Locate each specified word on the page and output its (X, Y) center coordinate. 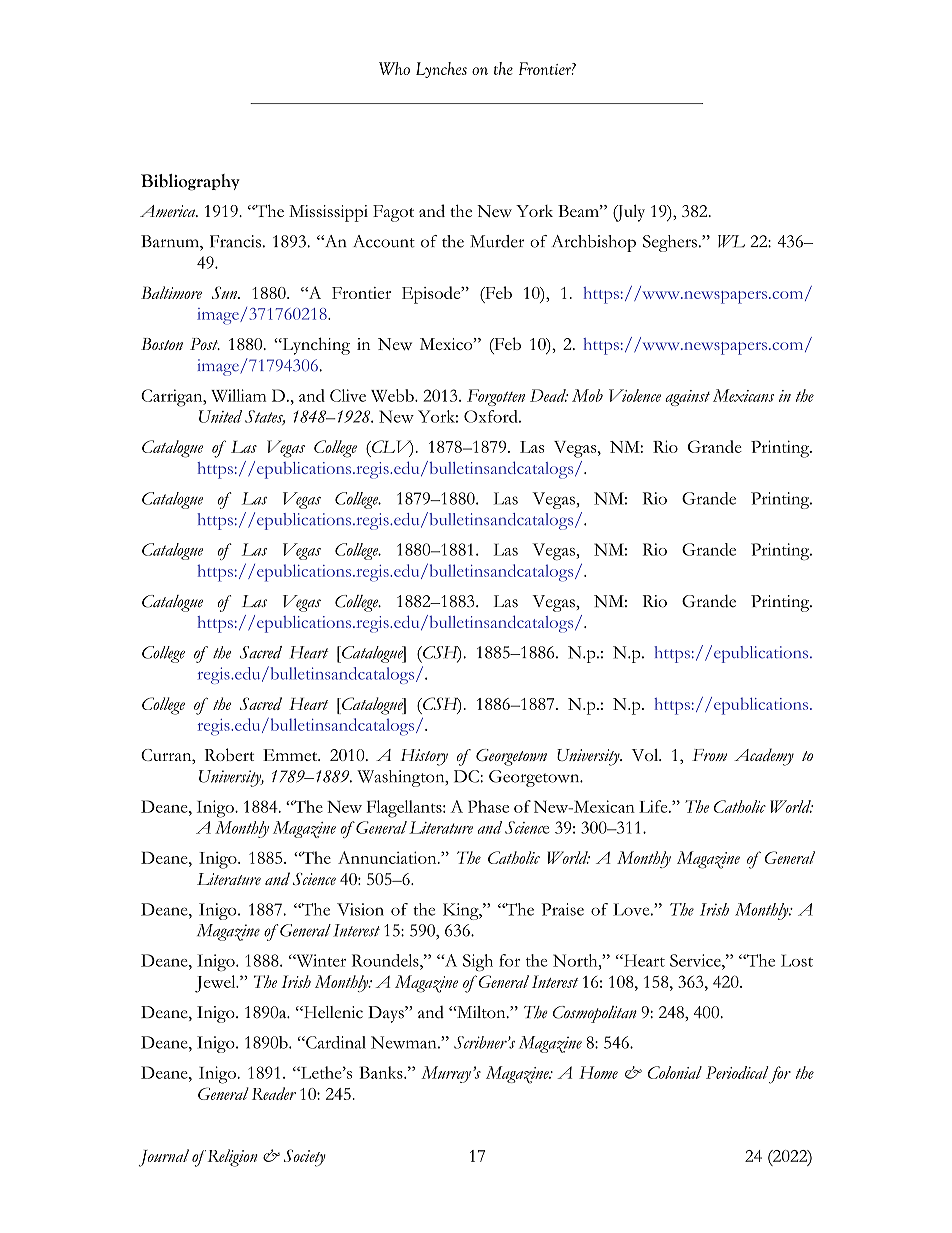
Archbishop (593, 243)
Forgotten (496, 397)
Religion (231, 1158)
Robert (229, 754)
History (424, 757)
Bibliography (190, 182)
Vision (360, 909)
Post (205, 344)
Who (394, 68)
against (687, 398)
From (709, 755)
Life (654, 806)
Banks (382, 1072)
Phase (488, 806)
